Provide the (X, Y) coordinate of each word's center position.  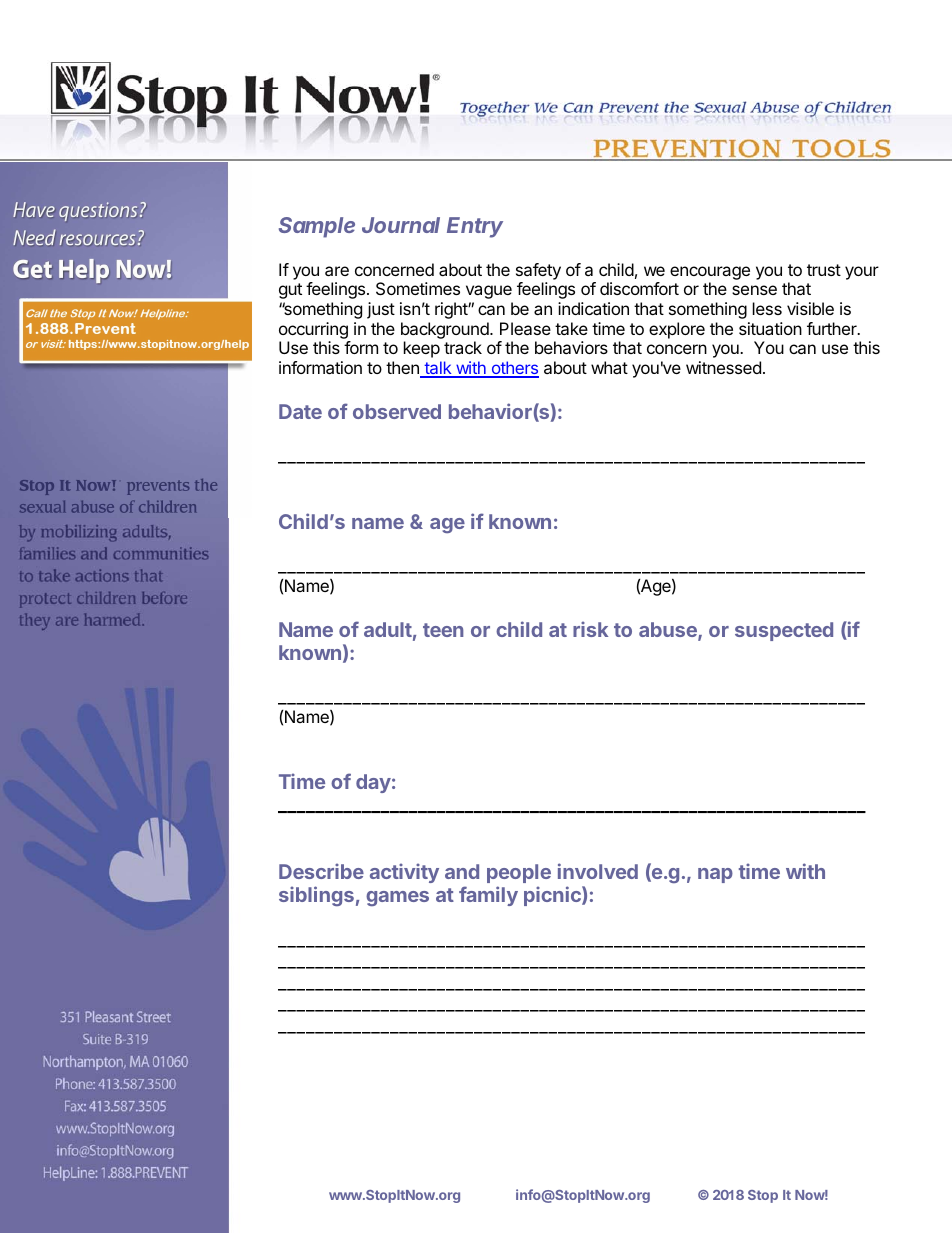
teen (443, 630)
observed (397, 411)
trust (824, 270)
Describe (321, 871)
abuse (669, 631)
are (337, 271)
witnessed (723, 367)
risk (590, 629)
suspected (784, 631)
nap (715, 875)
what (609, 367)
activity (404, 873)
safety (538, 271)
